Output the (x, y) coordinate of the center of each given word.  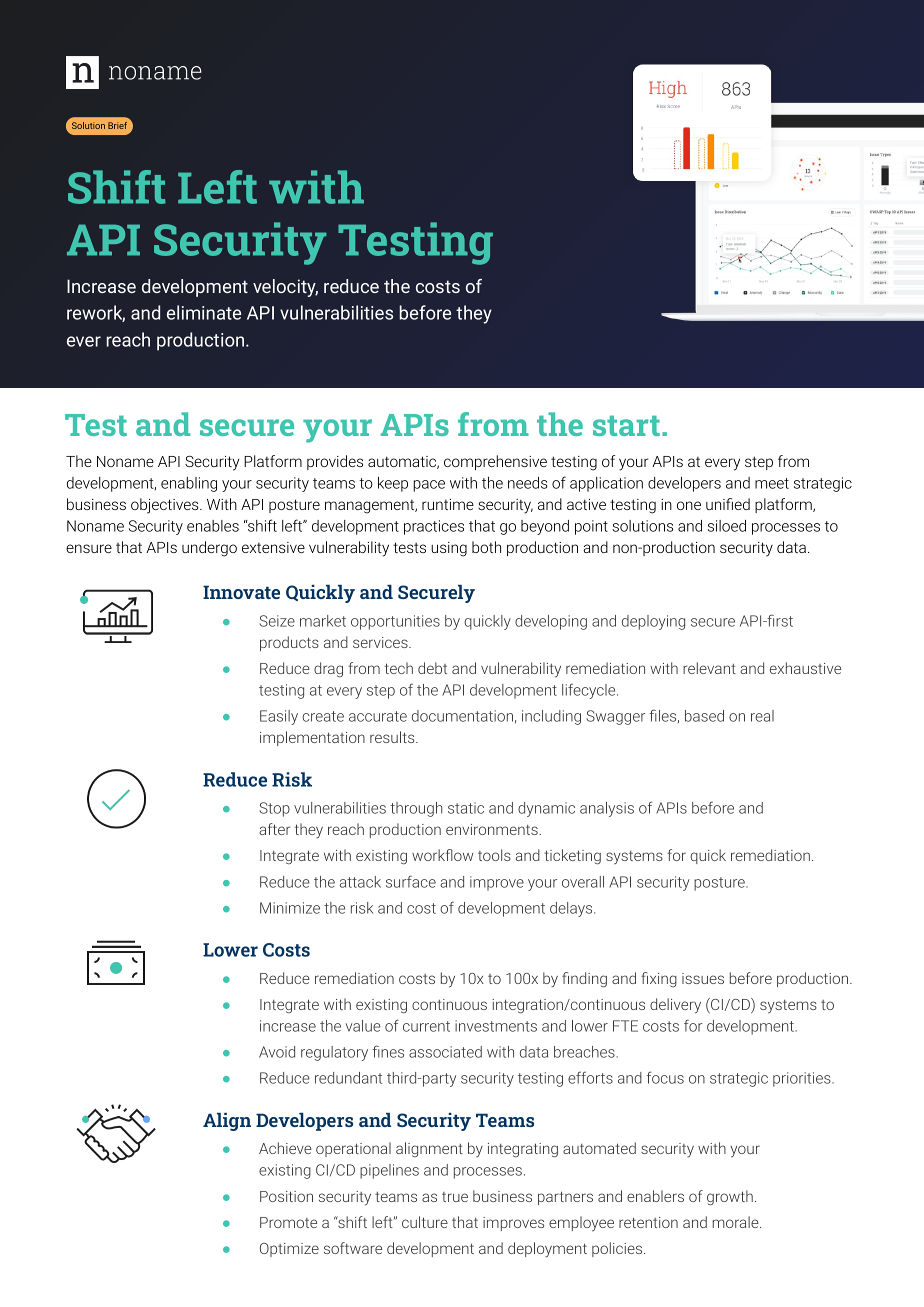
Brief (117, 125)
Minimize (290, 908)
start (626, 425)
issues (703, 978)
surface (411, 881)
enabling (189, 484)
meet (772, 483)
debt (432, 668)
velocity (285, 288)
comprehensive (495, 462)
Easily (279, 717)
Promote (288, 1222)
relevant (709, 668)
